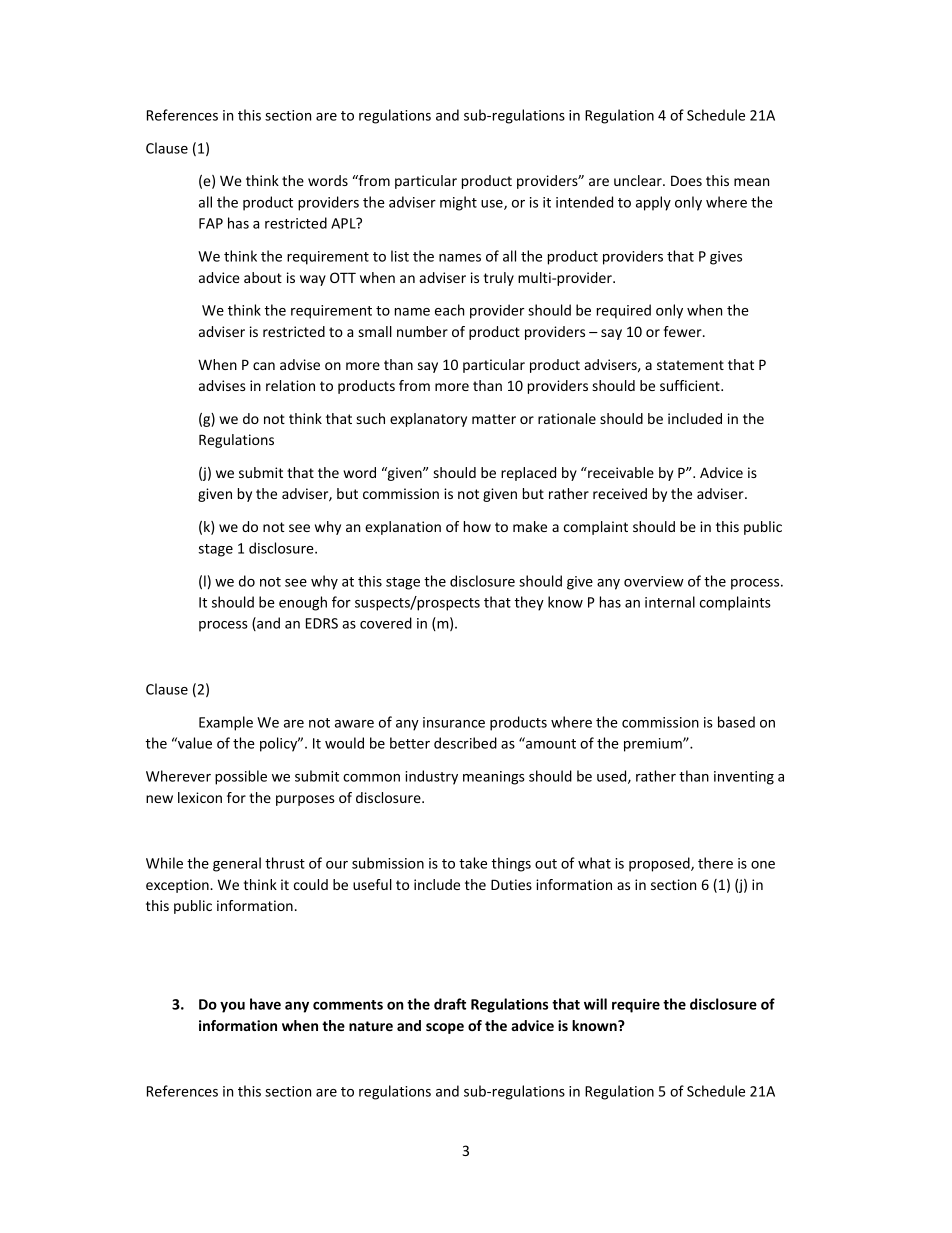  Describe the element at coordinates (736, 722) in the screenshot. I see `based` at that location.
